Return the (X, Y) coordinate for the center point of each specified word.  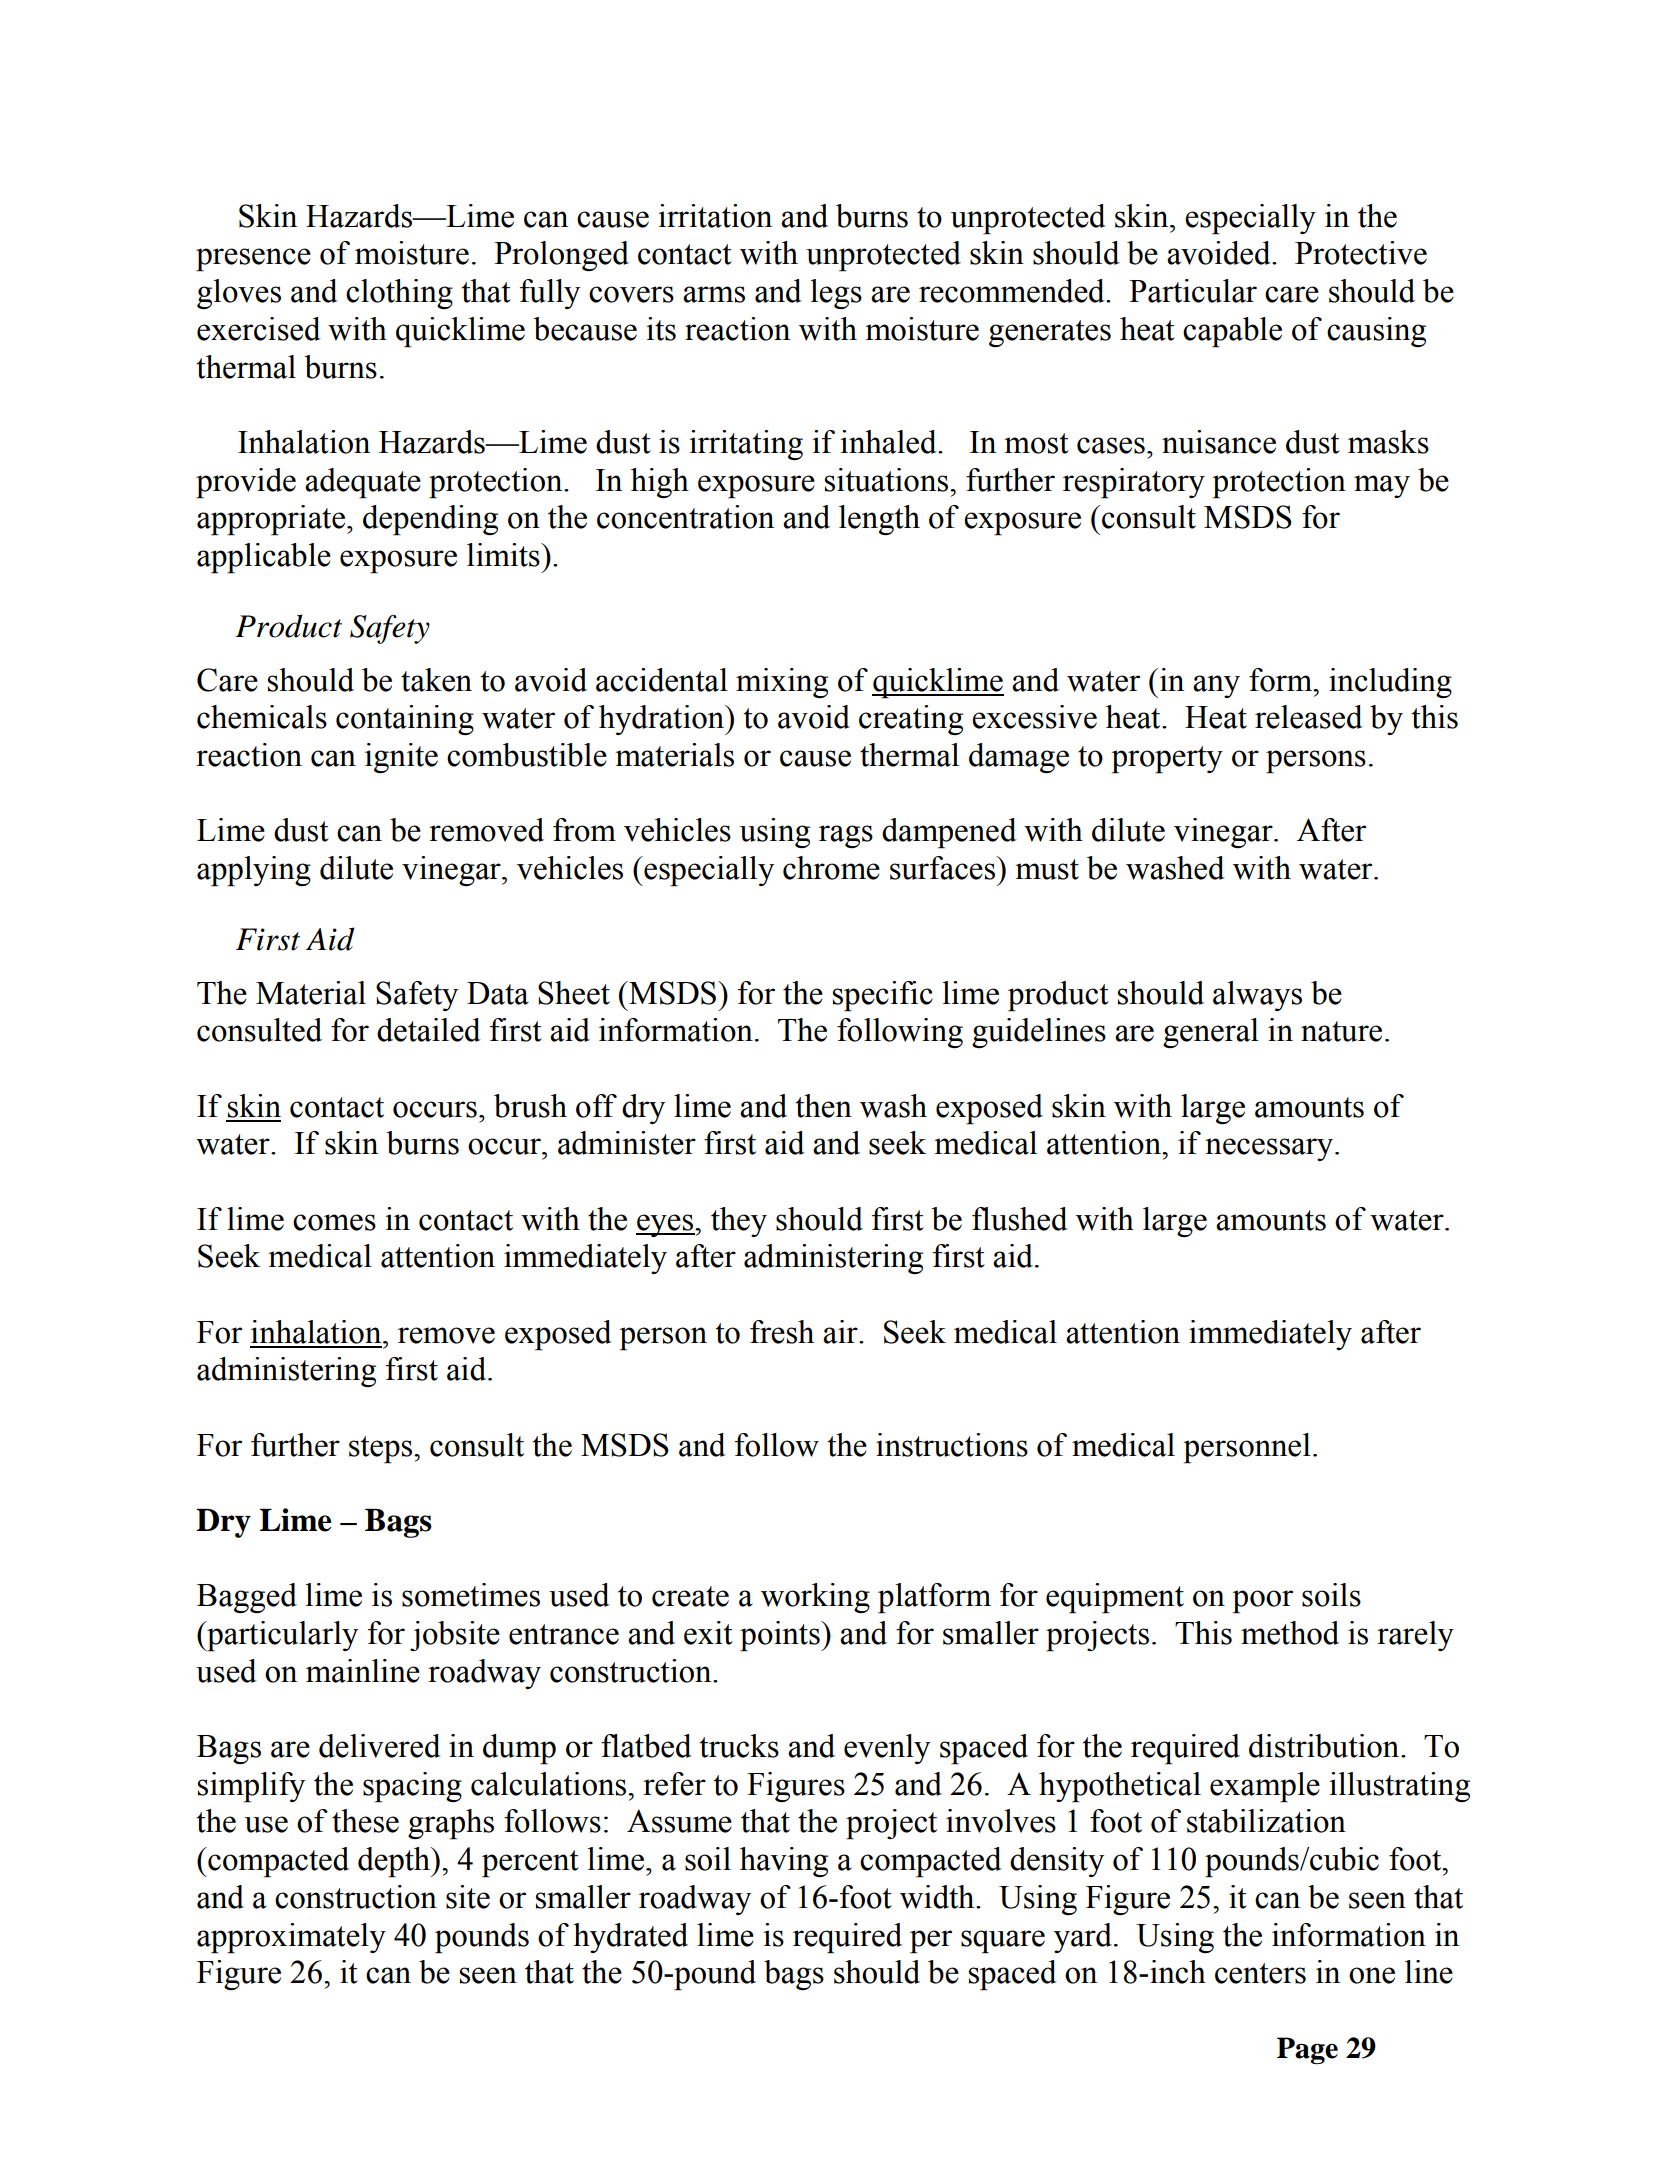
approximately (291, 1938)
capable (1232, 332)
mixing (782, 683)
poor (1262, 1602)
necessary (1269, 1149)
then (823, 1106)
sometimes (471, 1595)
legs (836, 294)
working (815, 1598)
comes (334, 1222)
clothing (399, 294)
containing (405, 720)
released (1309, 717)
